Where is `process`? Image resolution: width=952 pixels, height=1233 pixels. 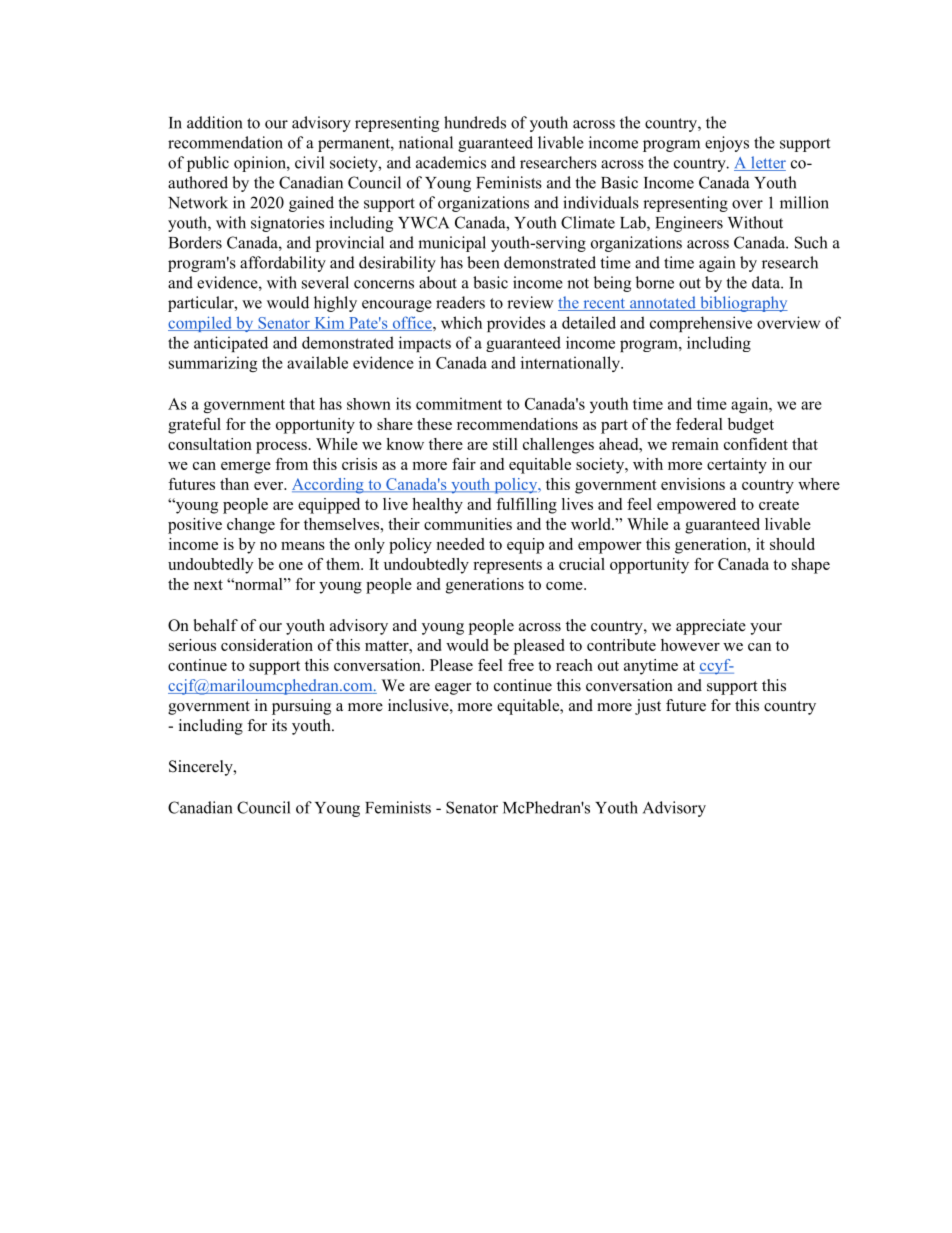
process is located at coordinates (281, 448).
